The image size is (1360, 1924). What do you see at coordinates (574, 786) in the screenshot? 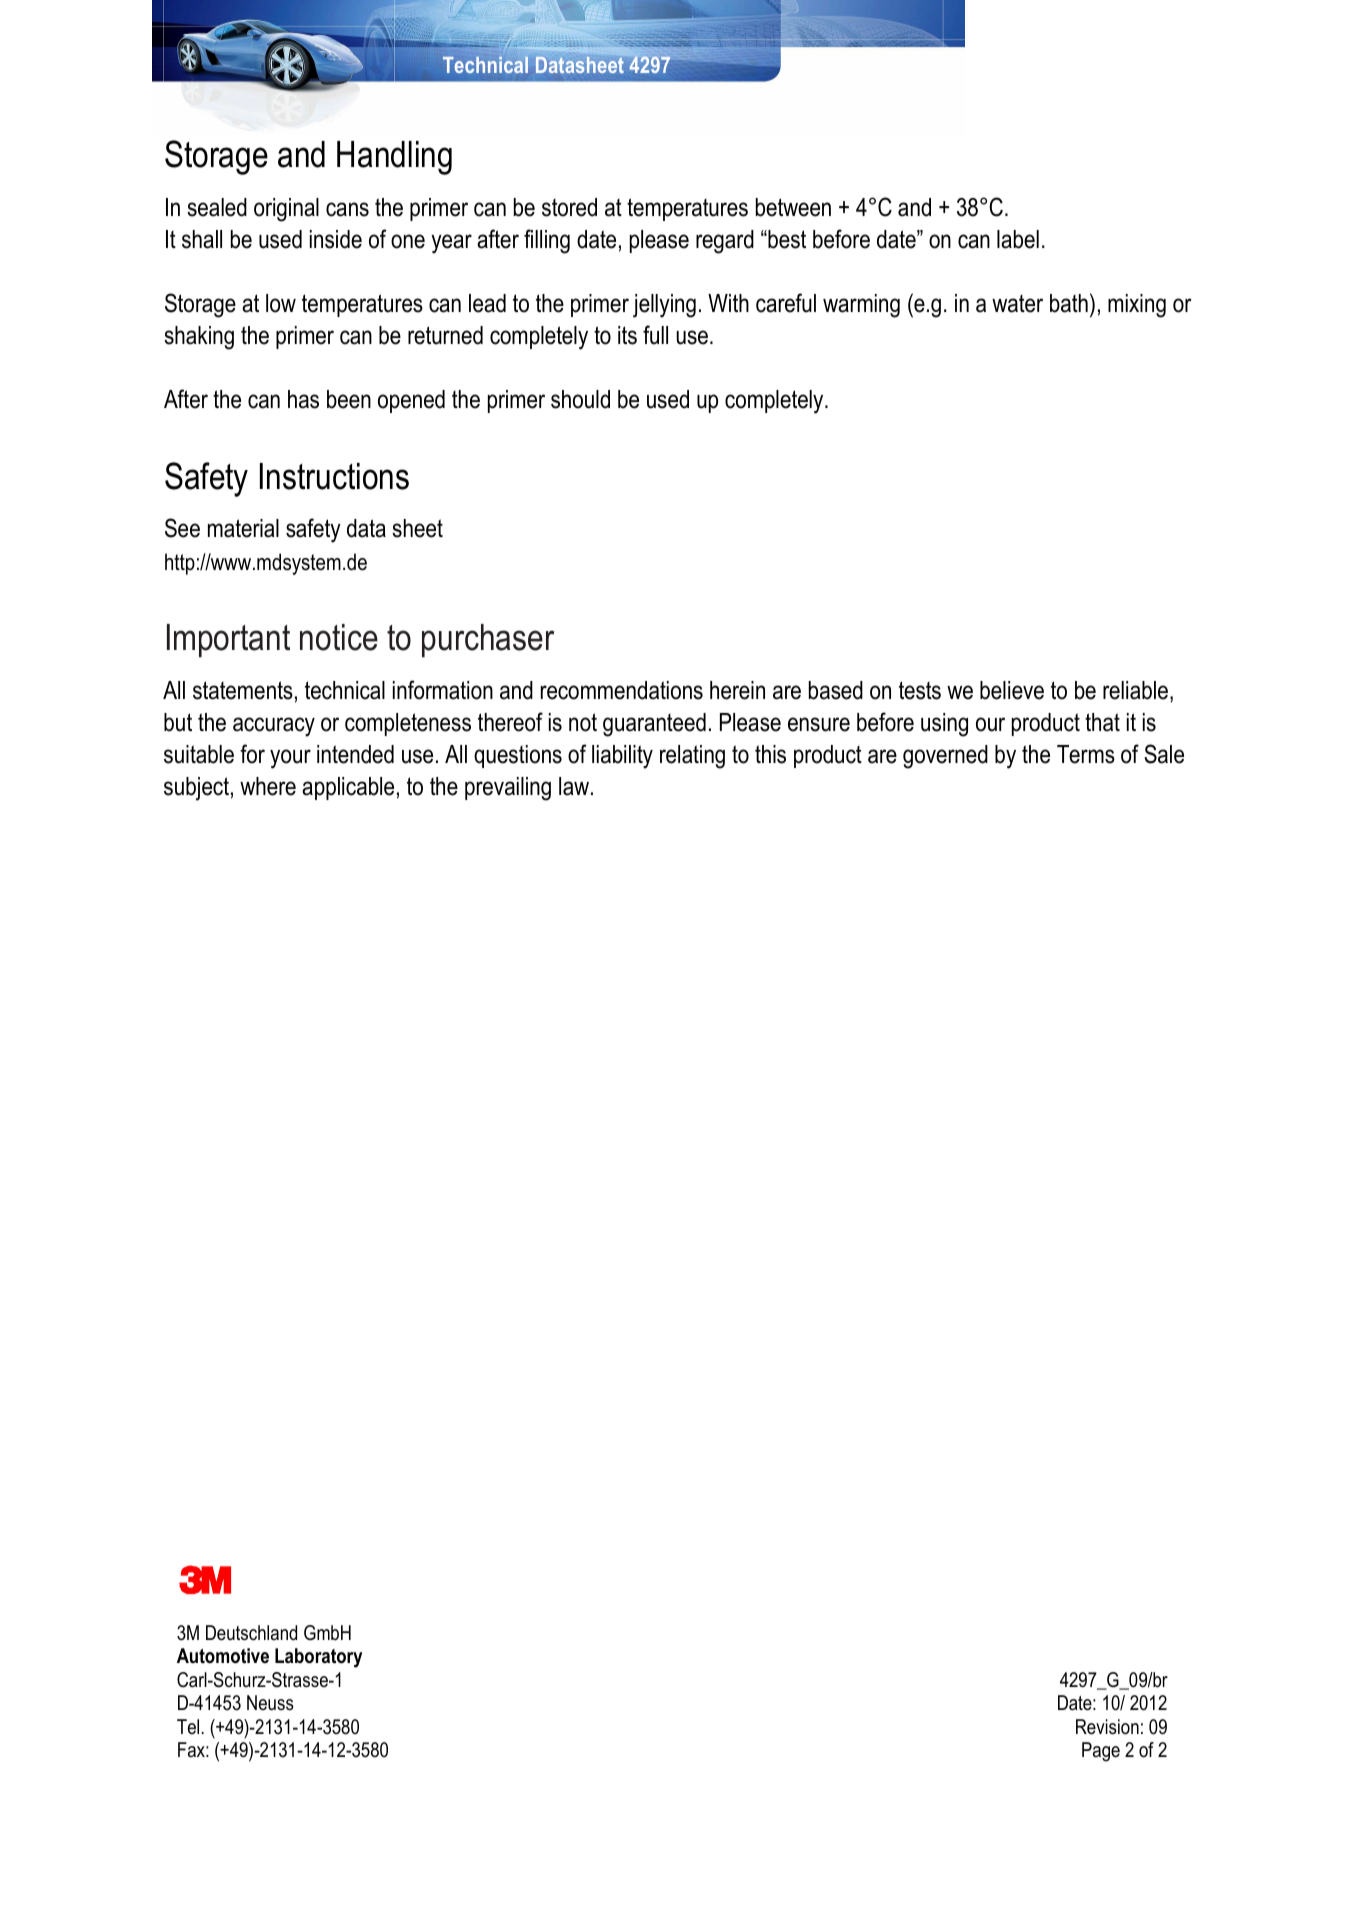
I see `law` at bounding box center [574, 786].
